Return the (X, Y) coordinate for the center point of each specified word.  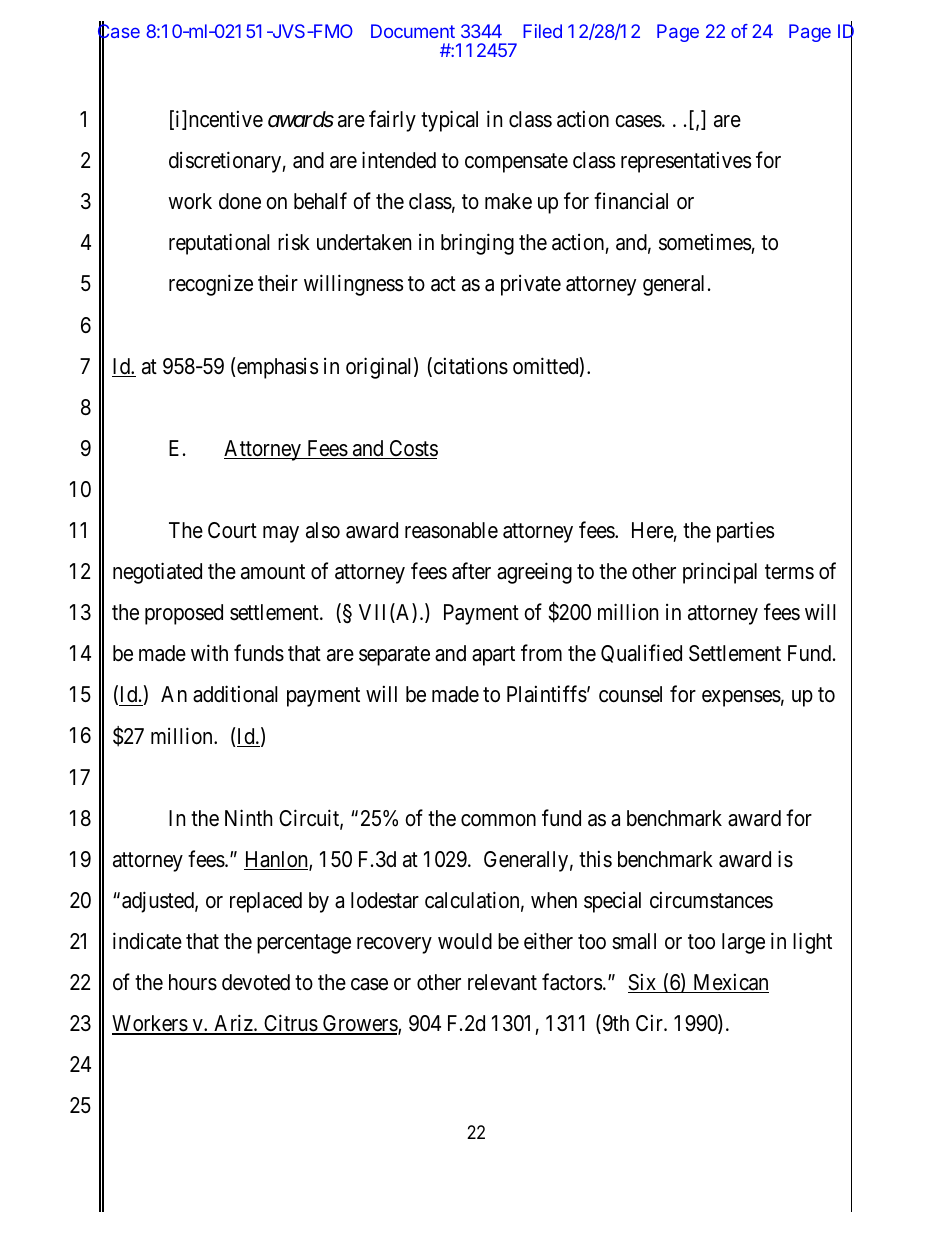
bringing (477, 244)
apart (493, 656)
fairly (392, 121)
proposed (184, 614)
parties (745, 532)
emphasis (277, 368)
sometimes (705, 242)
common (498, 820)
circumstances (711, 900)
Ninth (248, 817)
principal (720, 573)
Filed (542, 31)
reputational (219, 244)
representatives (686, 162)
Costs (412, 449)
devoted (256, 982)
